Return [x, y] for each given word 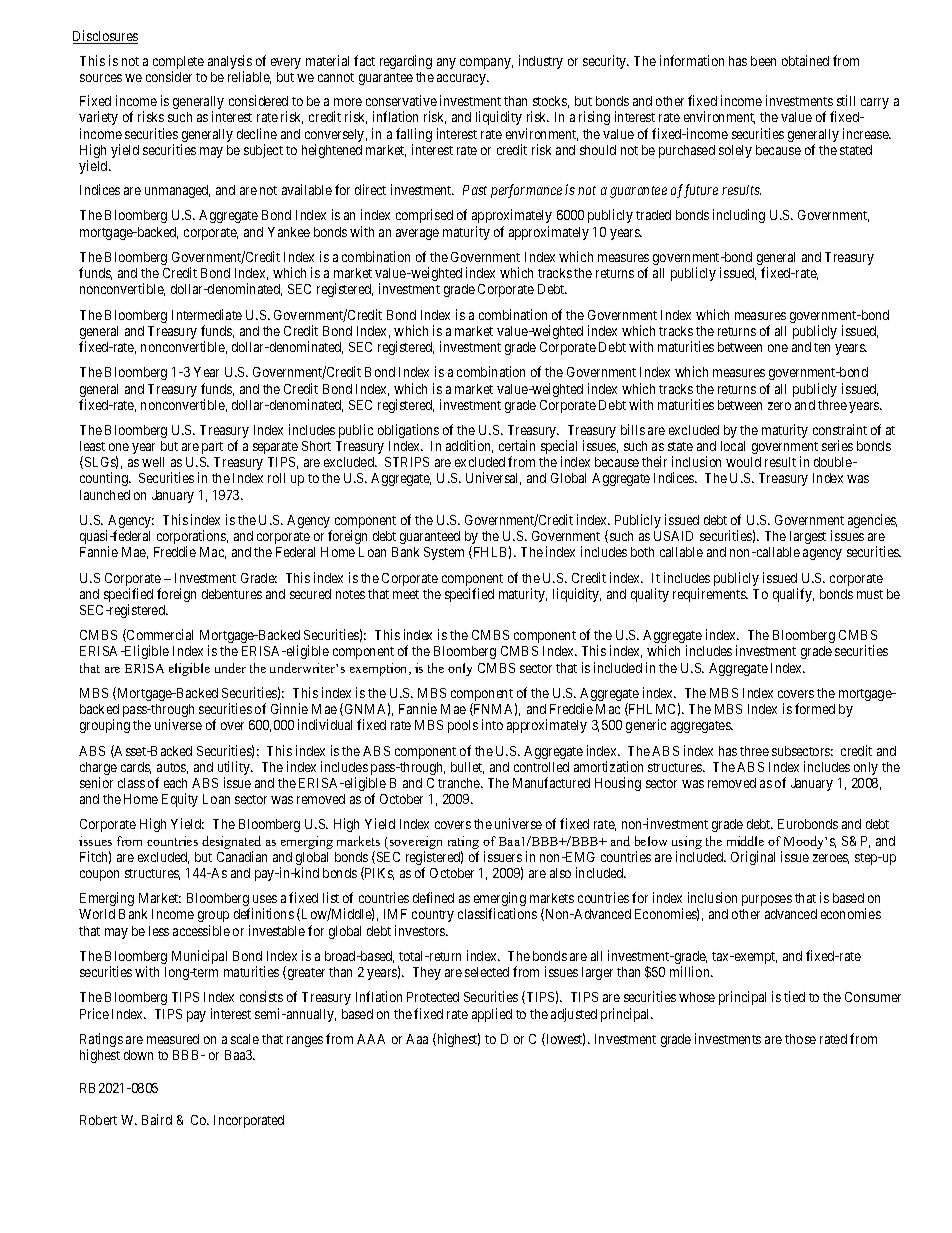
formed [815, 708]
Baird [157, 1119]
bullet [467, 768]
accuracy [462, 79]
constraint [840, 429]
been [763, 61]
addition [469, 446]
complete [178, 64]
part [212, 448]
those [800, 1039]
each [175, 783]
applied [492, 1015]
